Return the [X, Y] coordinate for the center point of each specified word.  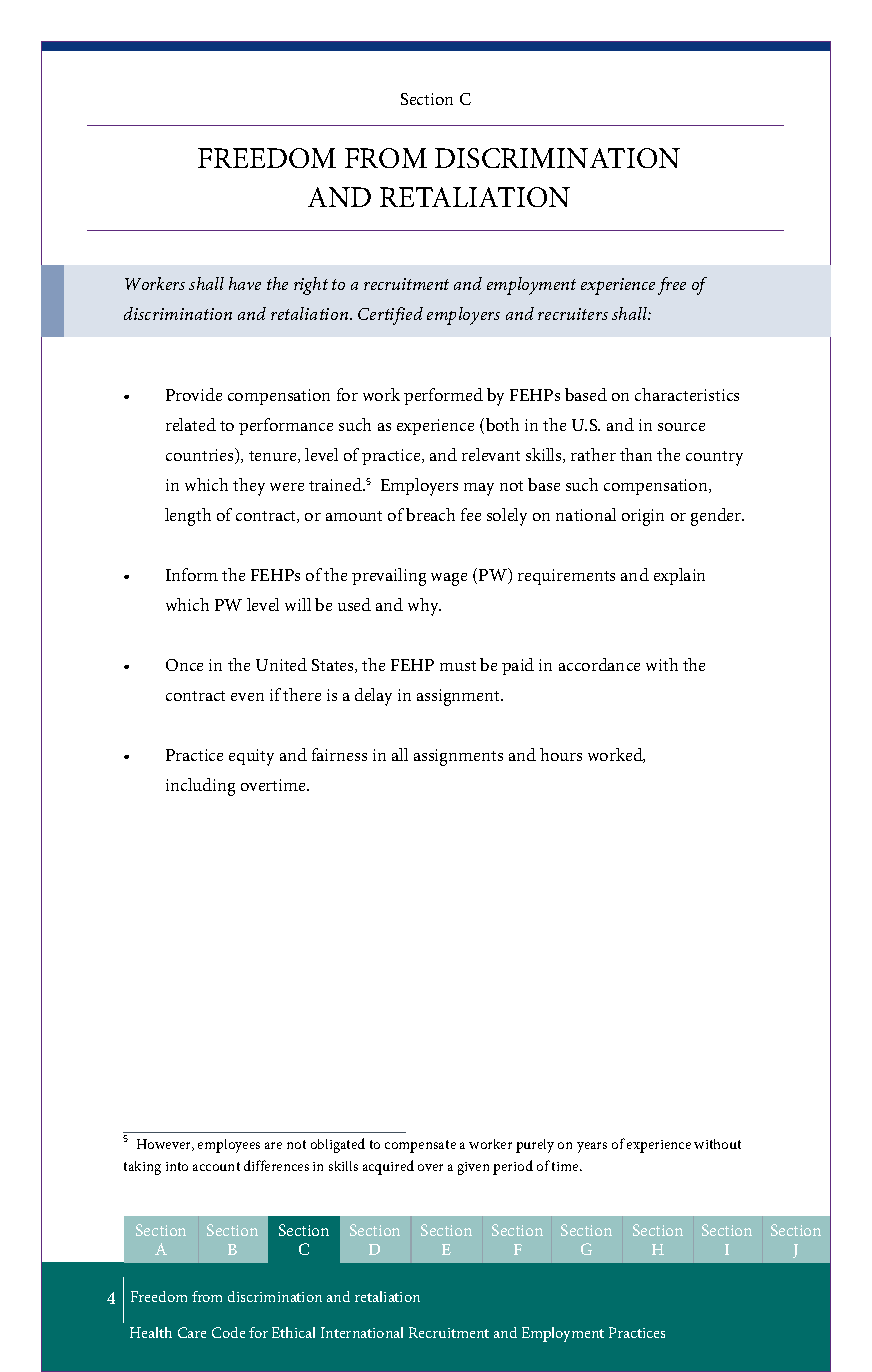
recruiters [573, 314]
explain [679, 576]
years [592, 1147]
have [245, 283]
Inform [192, 574]
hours [561, 754]
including [200, 787]
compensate [420, 1146]
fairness [339, 754]
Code [228, 1332]
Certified [390, 316]
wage [449, 579]
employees [229, 1146]
